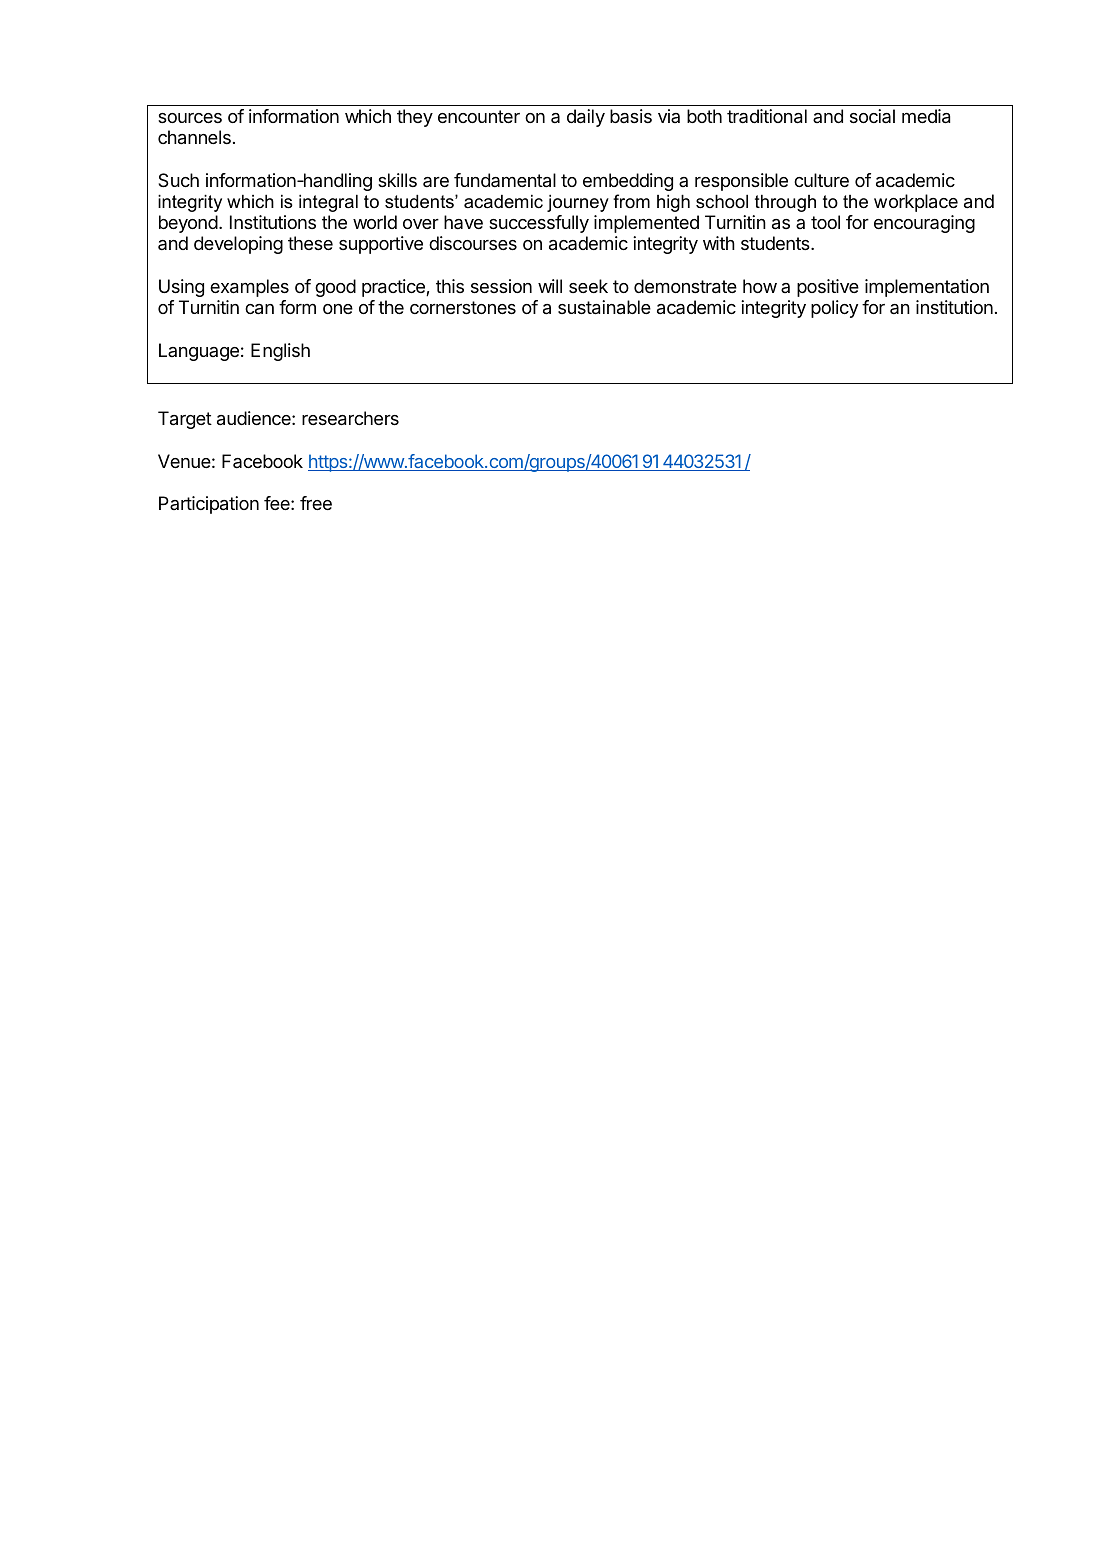  What do you see at coordinates (316, 503) in the document?
I see `free` at bounding box center [316, 503].
